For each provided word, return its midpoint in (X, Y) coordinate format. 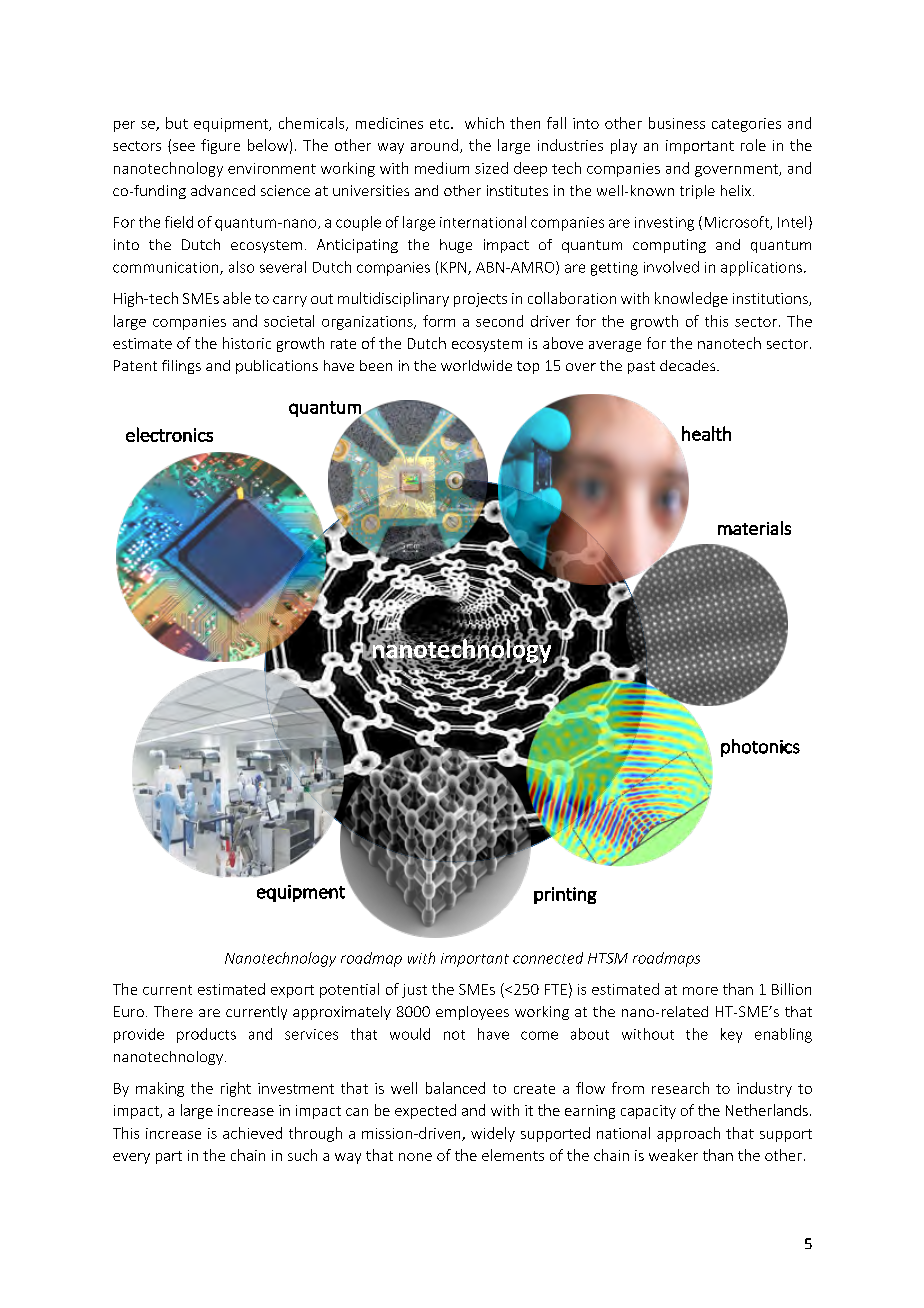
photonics (760, 748)
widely (493, 1134)
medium (442, 168)
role (753, 145)
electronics (169, 434)
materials (754, 528)
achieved (252, 1133)
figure (220, 146)
